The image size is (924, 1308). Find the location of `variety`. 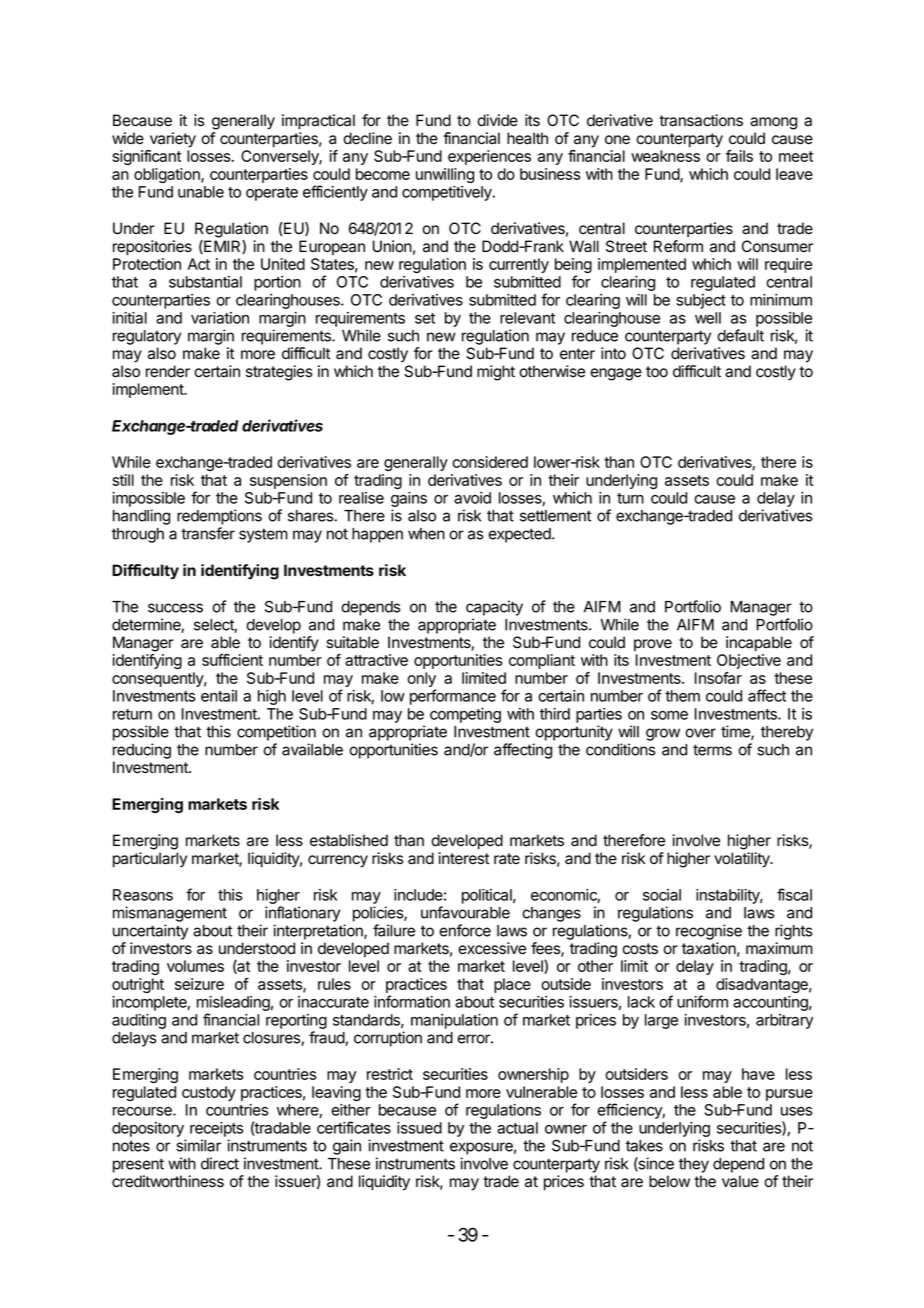

variety is located at coordinates (173, 140).
